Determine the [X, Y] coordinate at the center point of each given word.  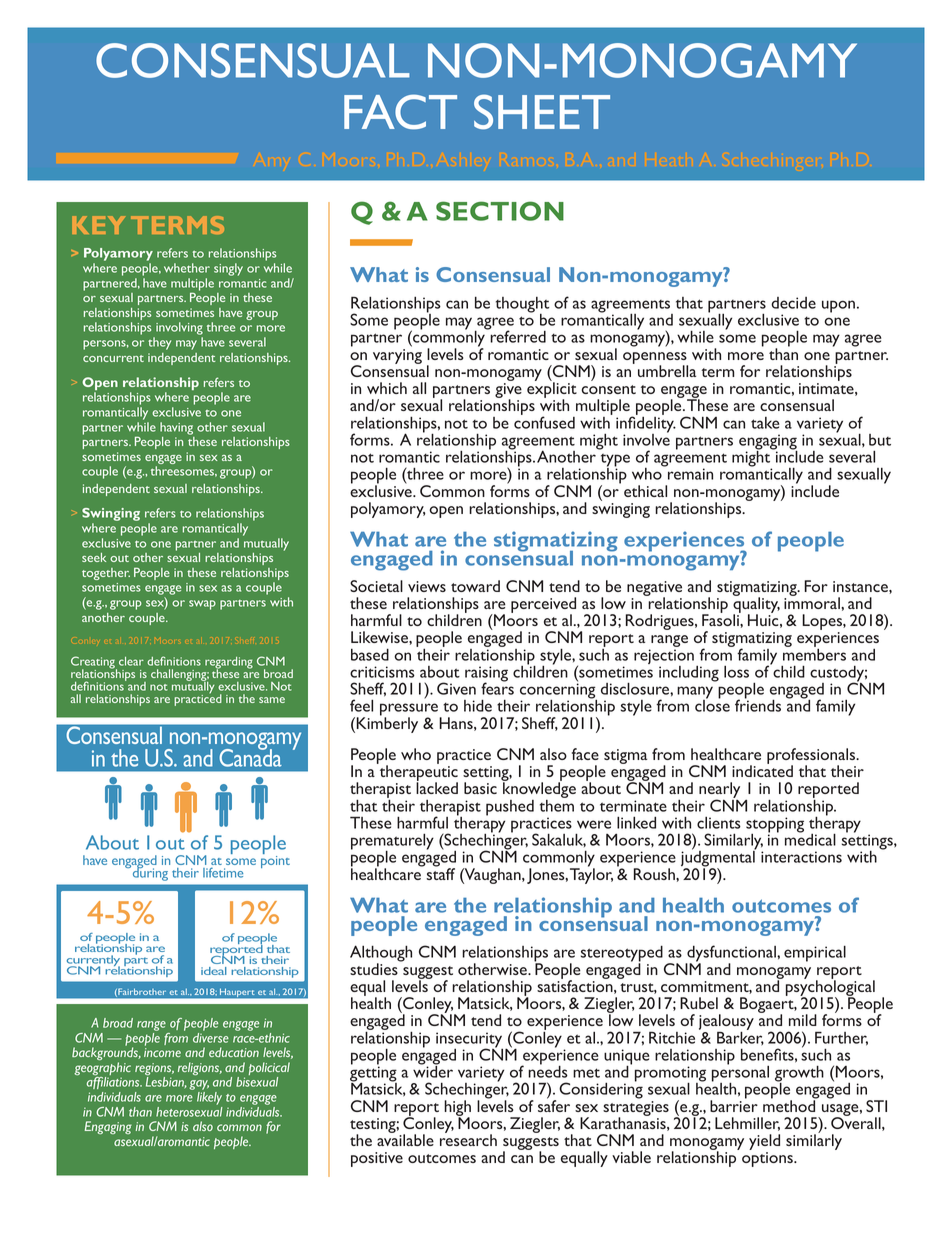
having [176, 428]
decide [793, 303]
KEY [98, 225]
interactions [801, 857]
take [765, 423]
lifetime [223, 872]
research [468, 1139]
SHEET [542, 111]
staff [440, 873]
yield [764, 1143]
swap [202, 605]
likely [209, 1098]
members [814, 653]
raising [486, 675]
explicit [552, 390]
